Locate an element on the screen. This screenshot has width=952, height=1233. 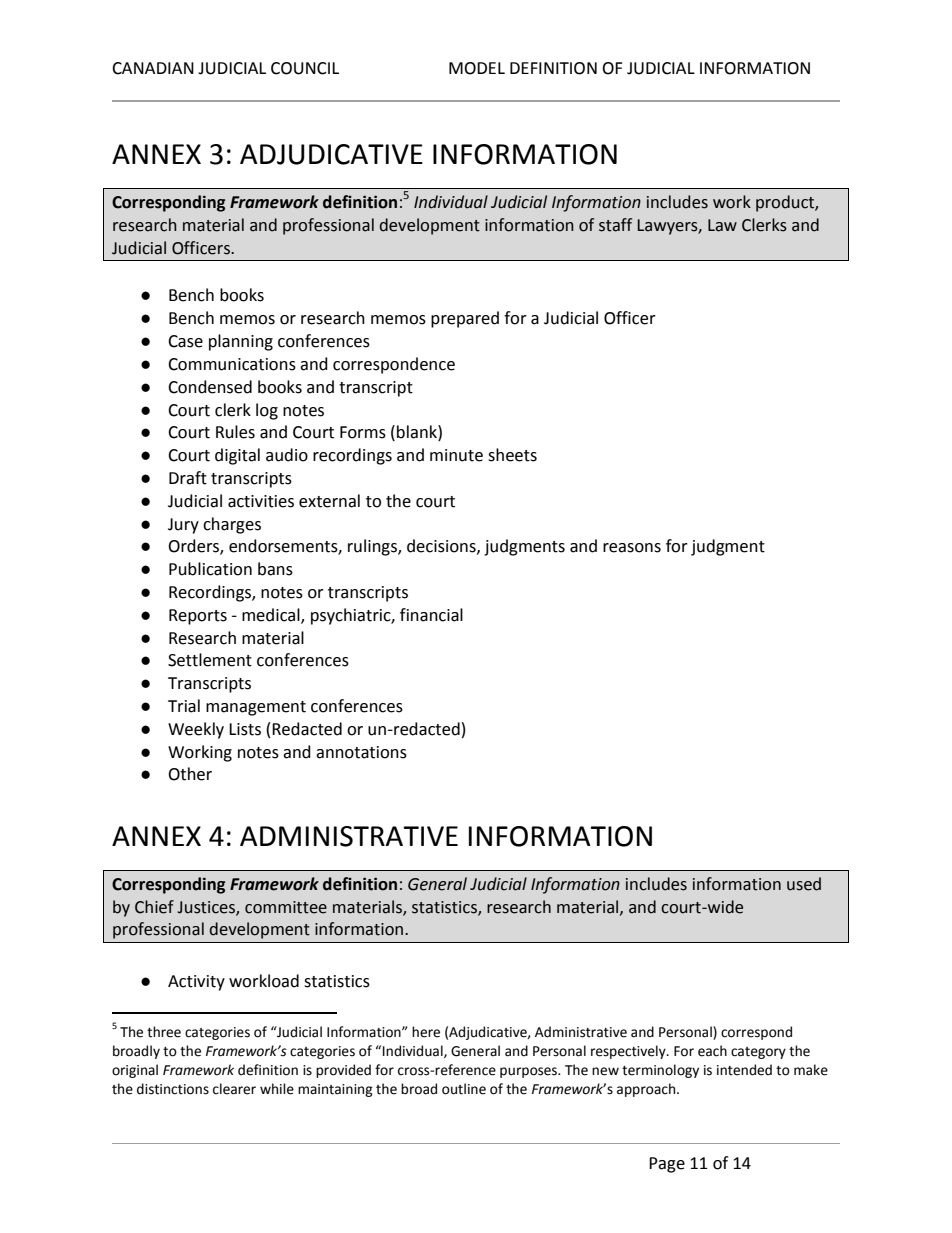
reasons is located at coordinates (632, 548).
